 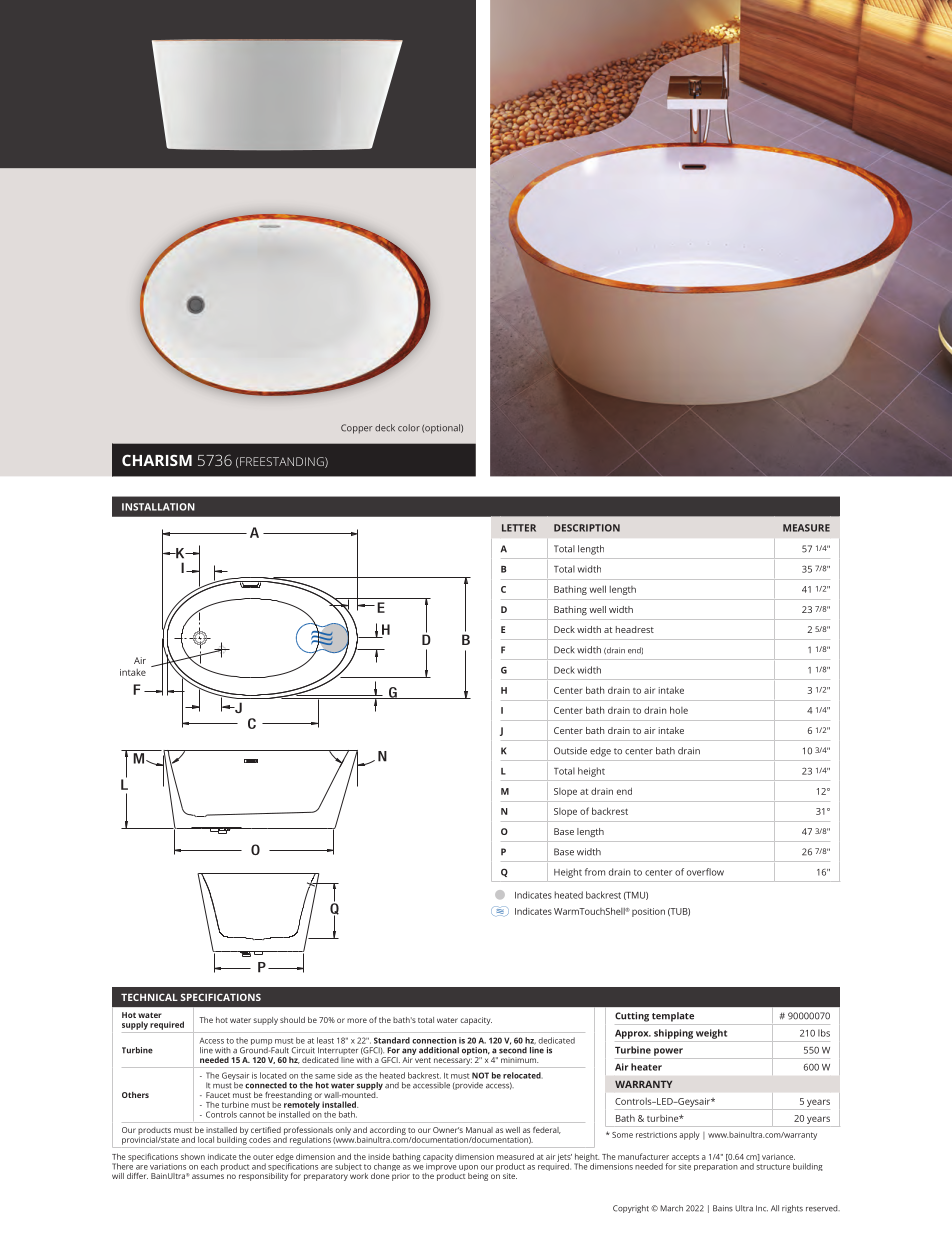 What do you see at coordinates (587, 528) in the screenshot?
I see `DESCRIPTION` at bounding box center [587, 528].
